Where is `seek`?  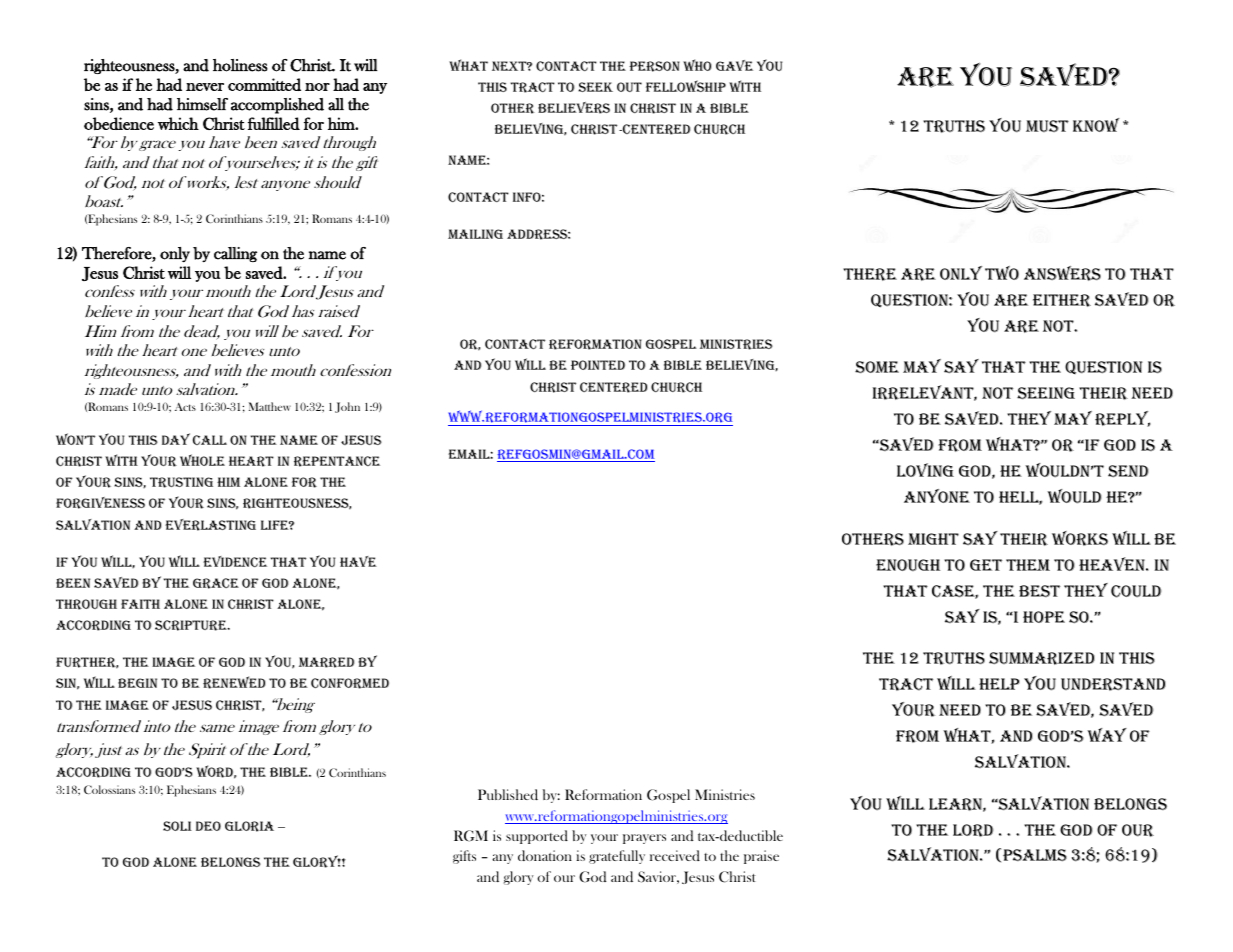 seek is located at coordinates (595, 87).
